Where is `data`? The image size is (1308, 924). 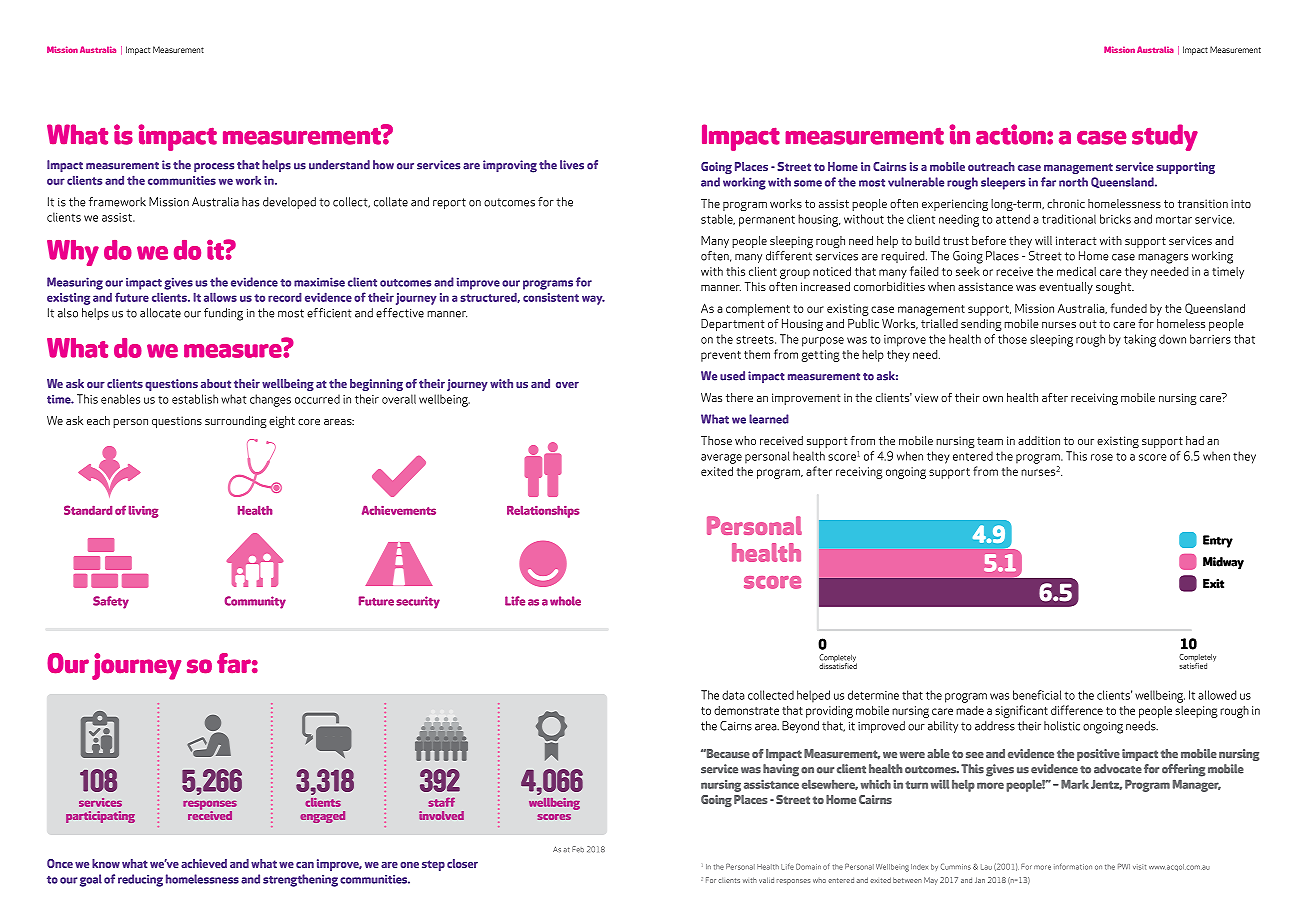 data is located at coordinates (733, 695).
